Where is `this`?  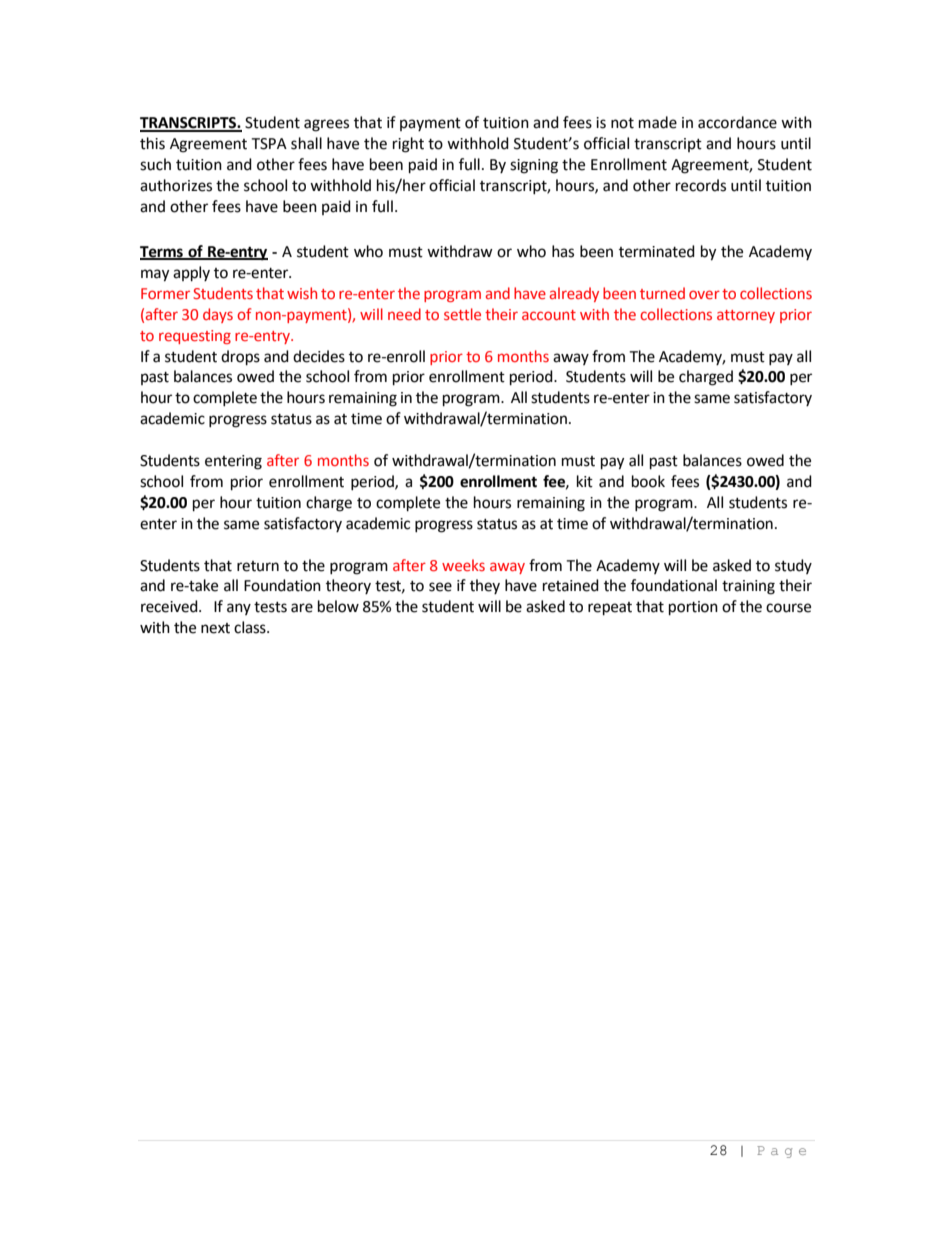 this is located at coordinates (152, 143).
